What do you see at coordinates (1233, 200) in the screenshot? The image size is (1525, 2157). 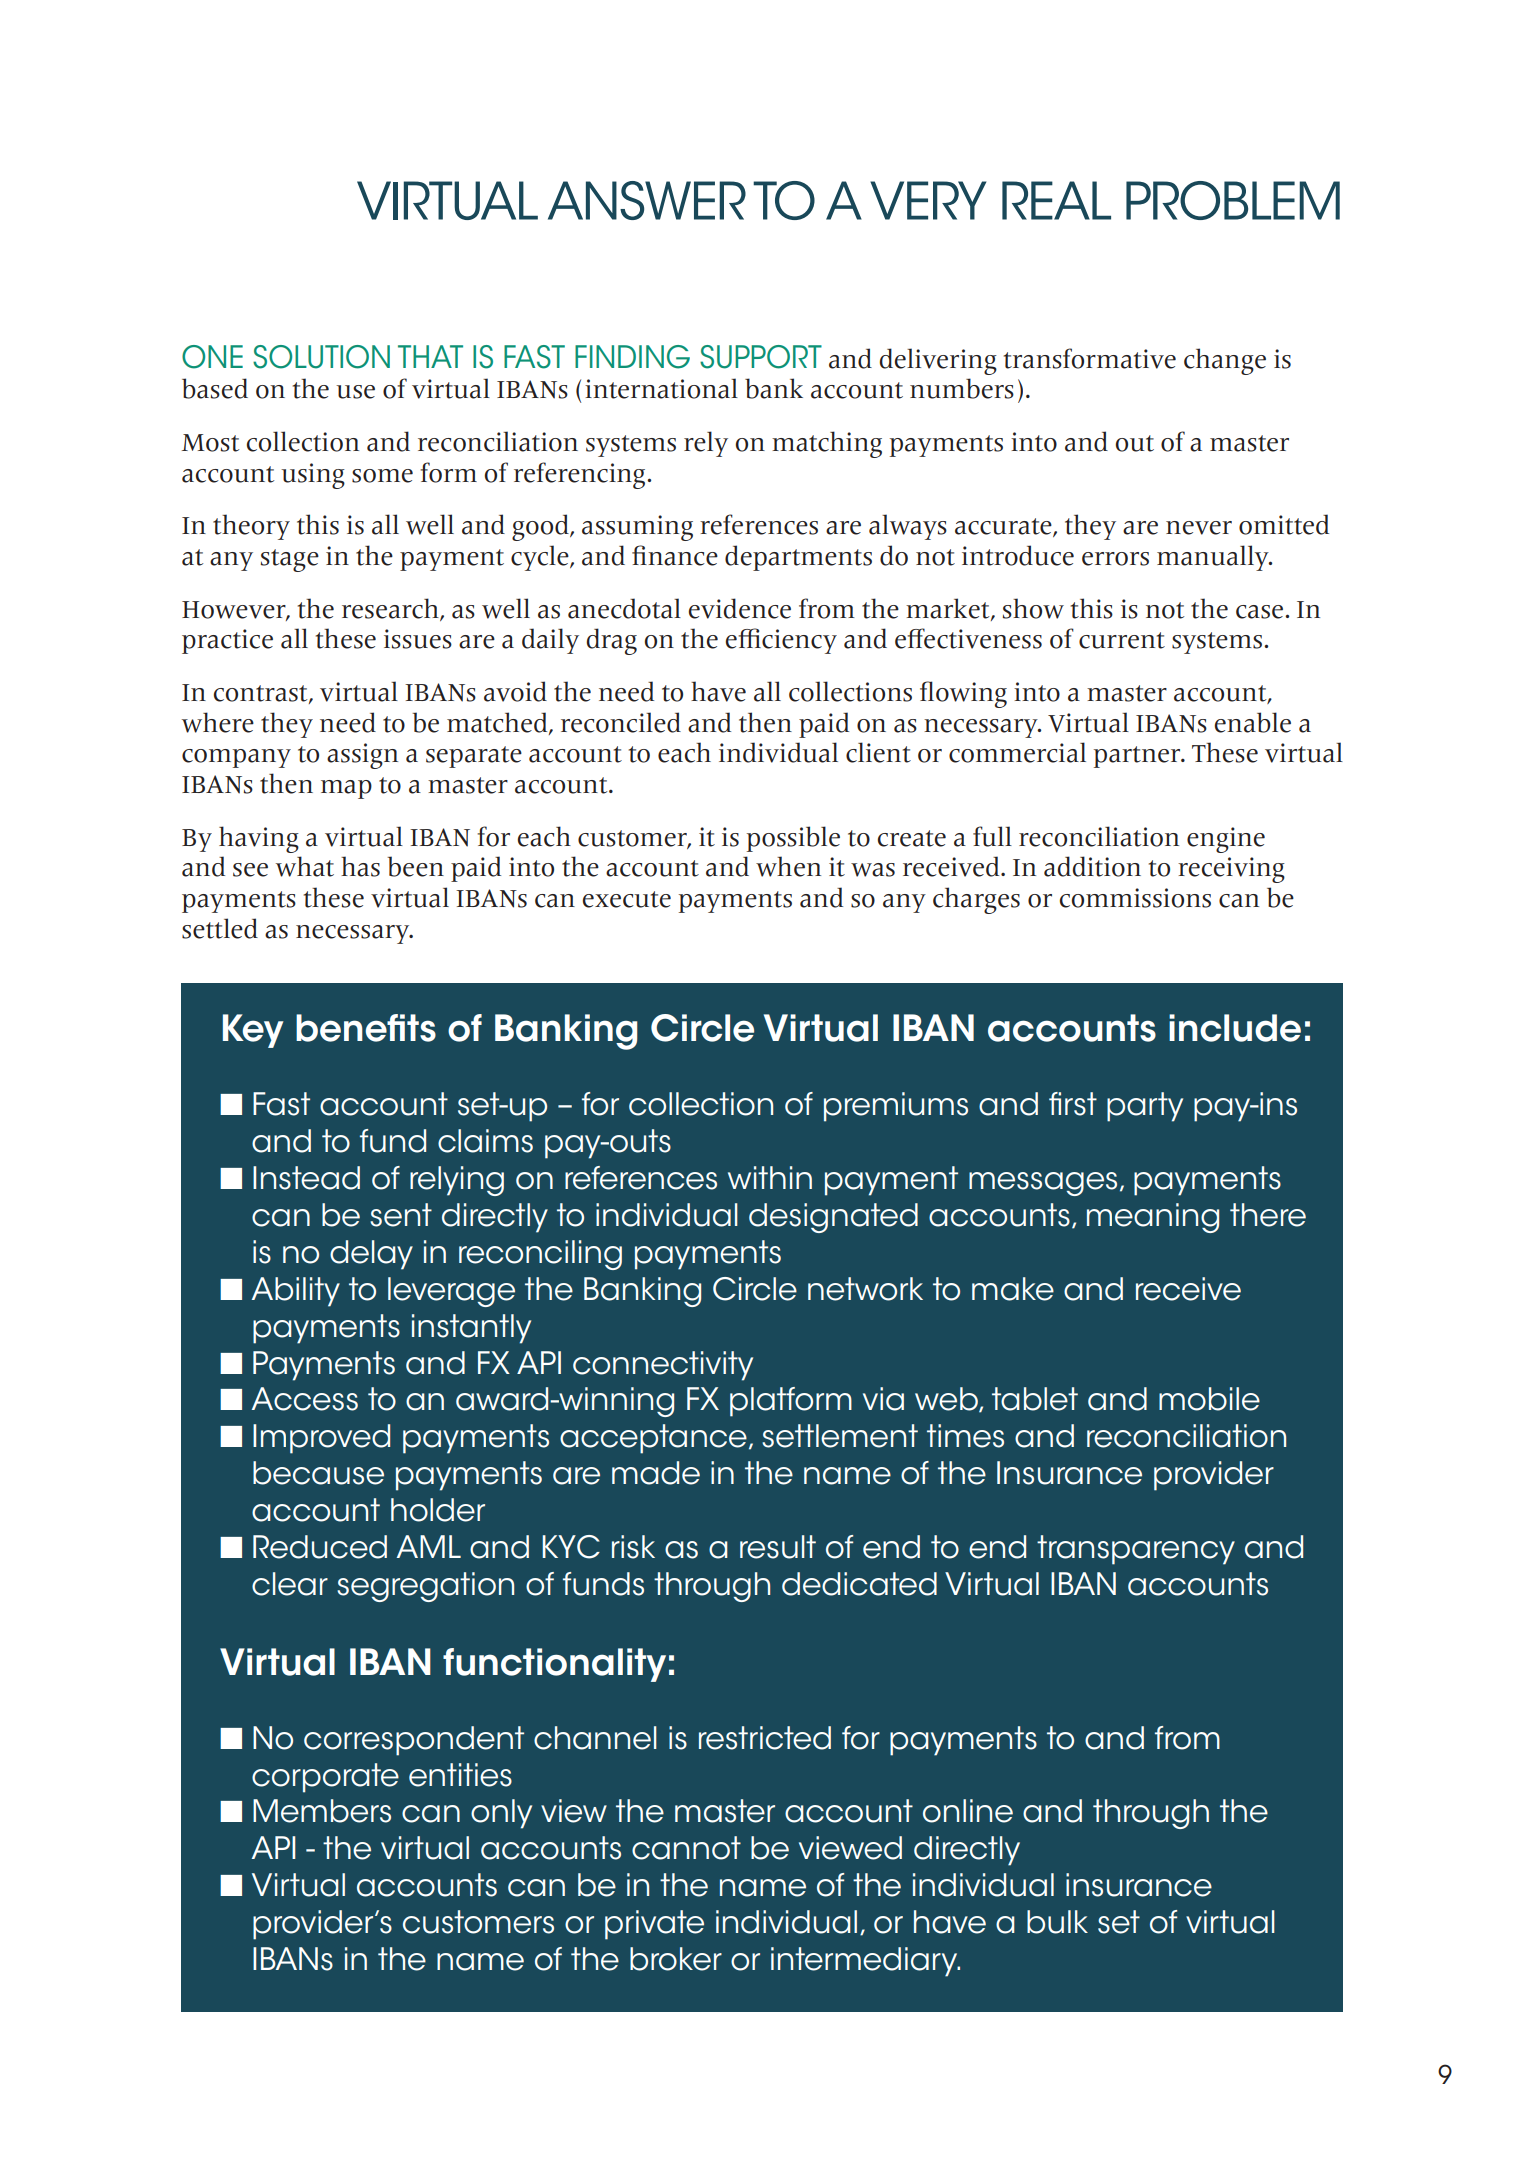 I see `PROBLEM` at bounding box center [1233, 200].
